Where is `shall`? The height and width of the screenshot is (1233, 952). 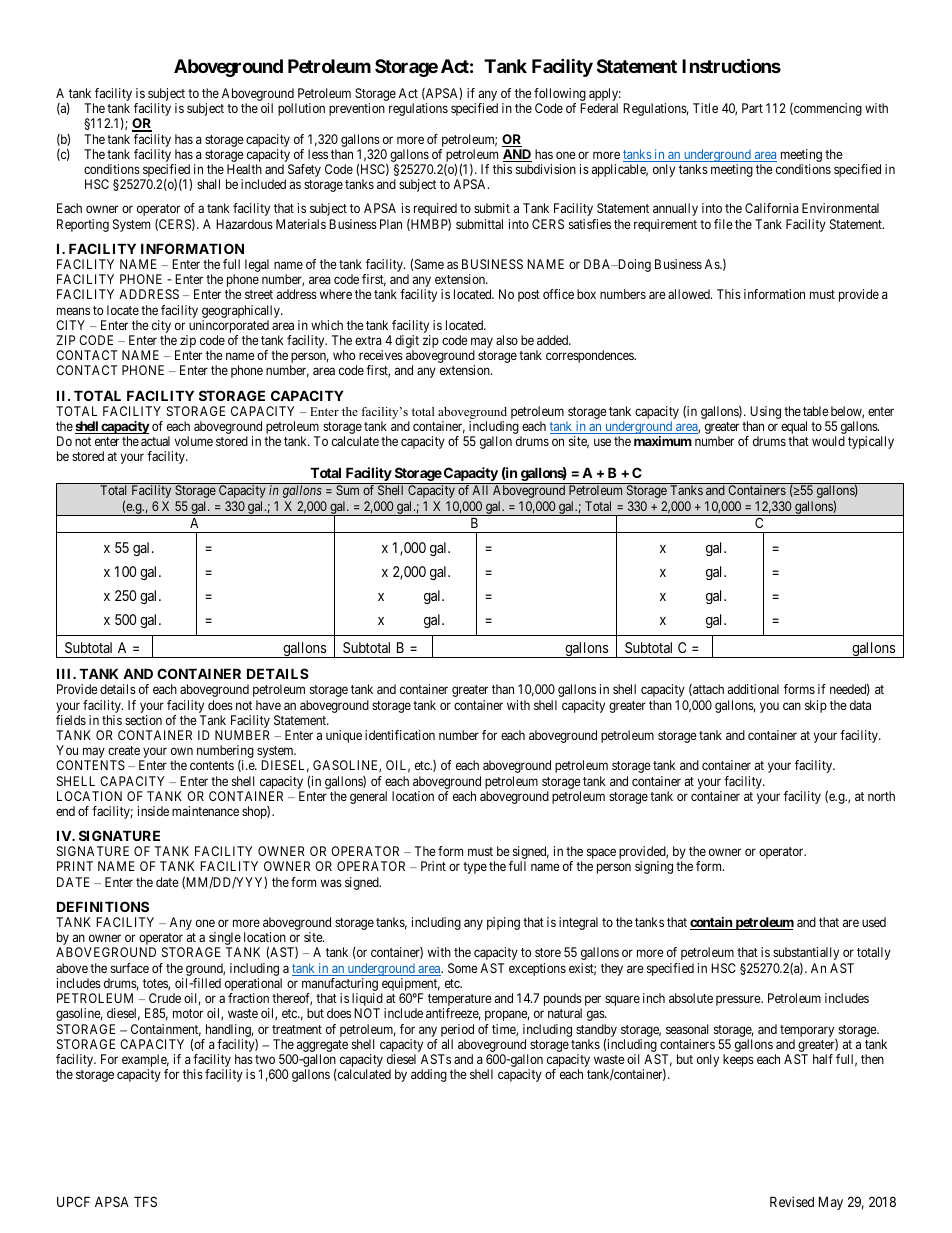
shall is located at coordinates (208, 184).
